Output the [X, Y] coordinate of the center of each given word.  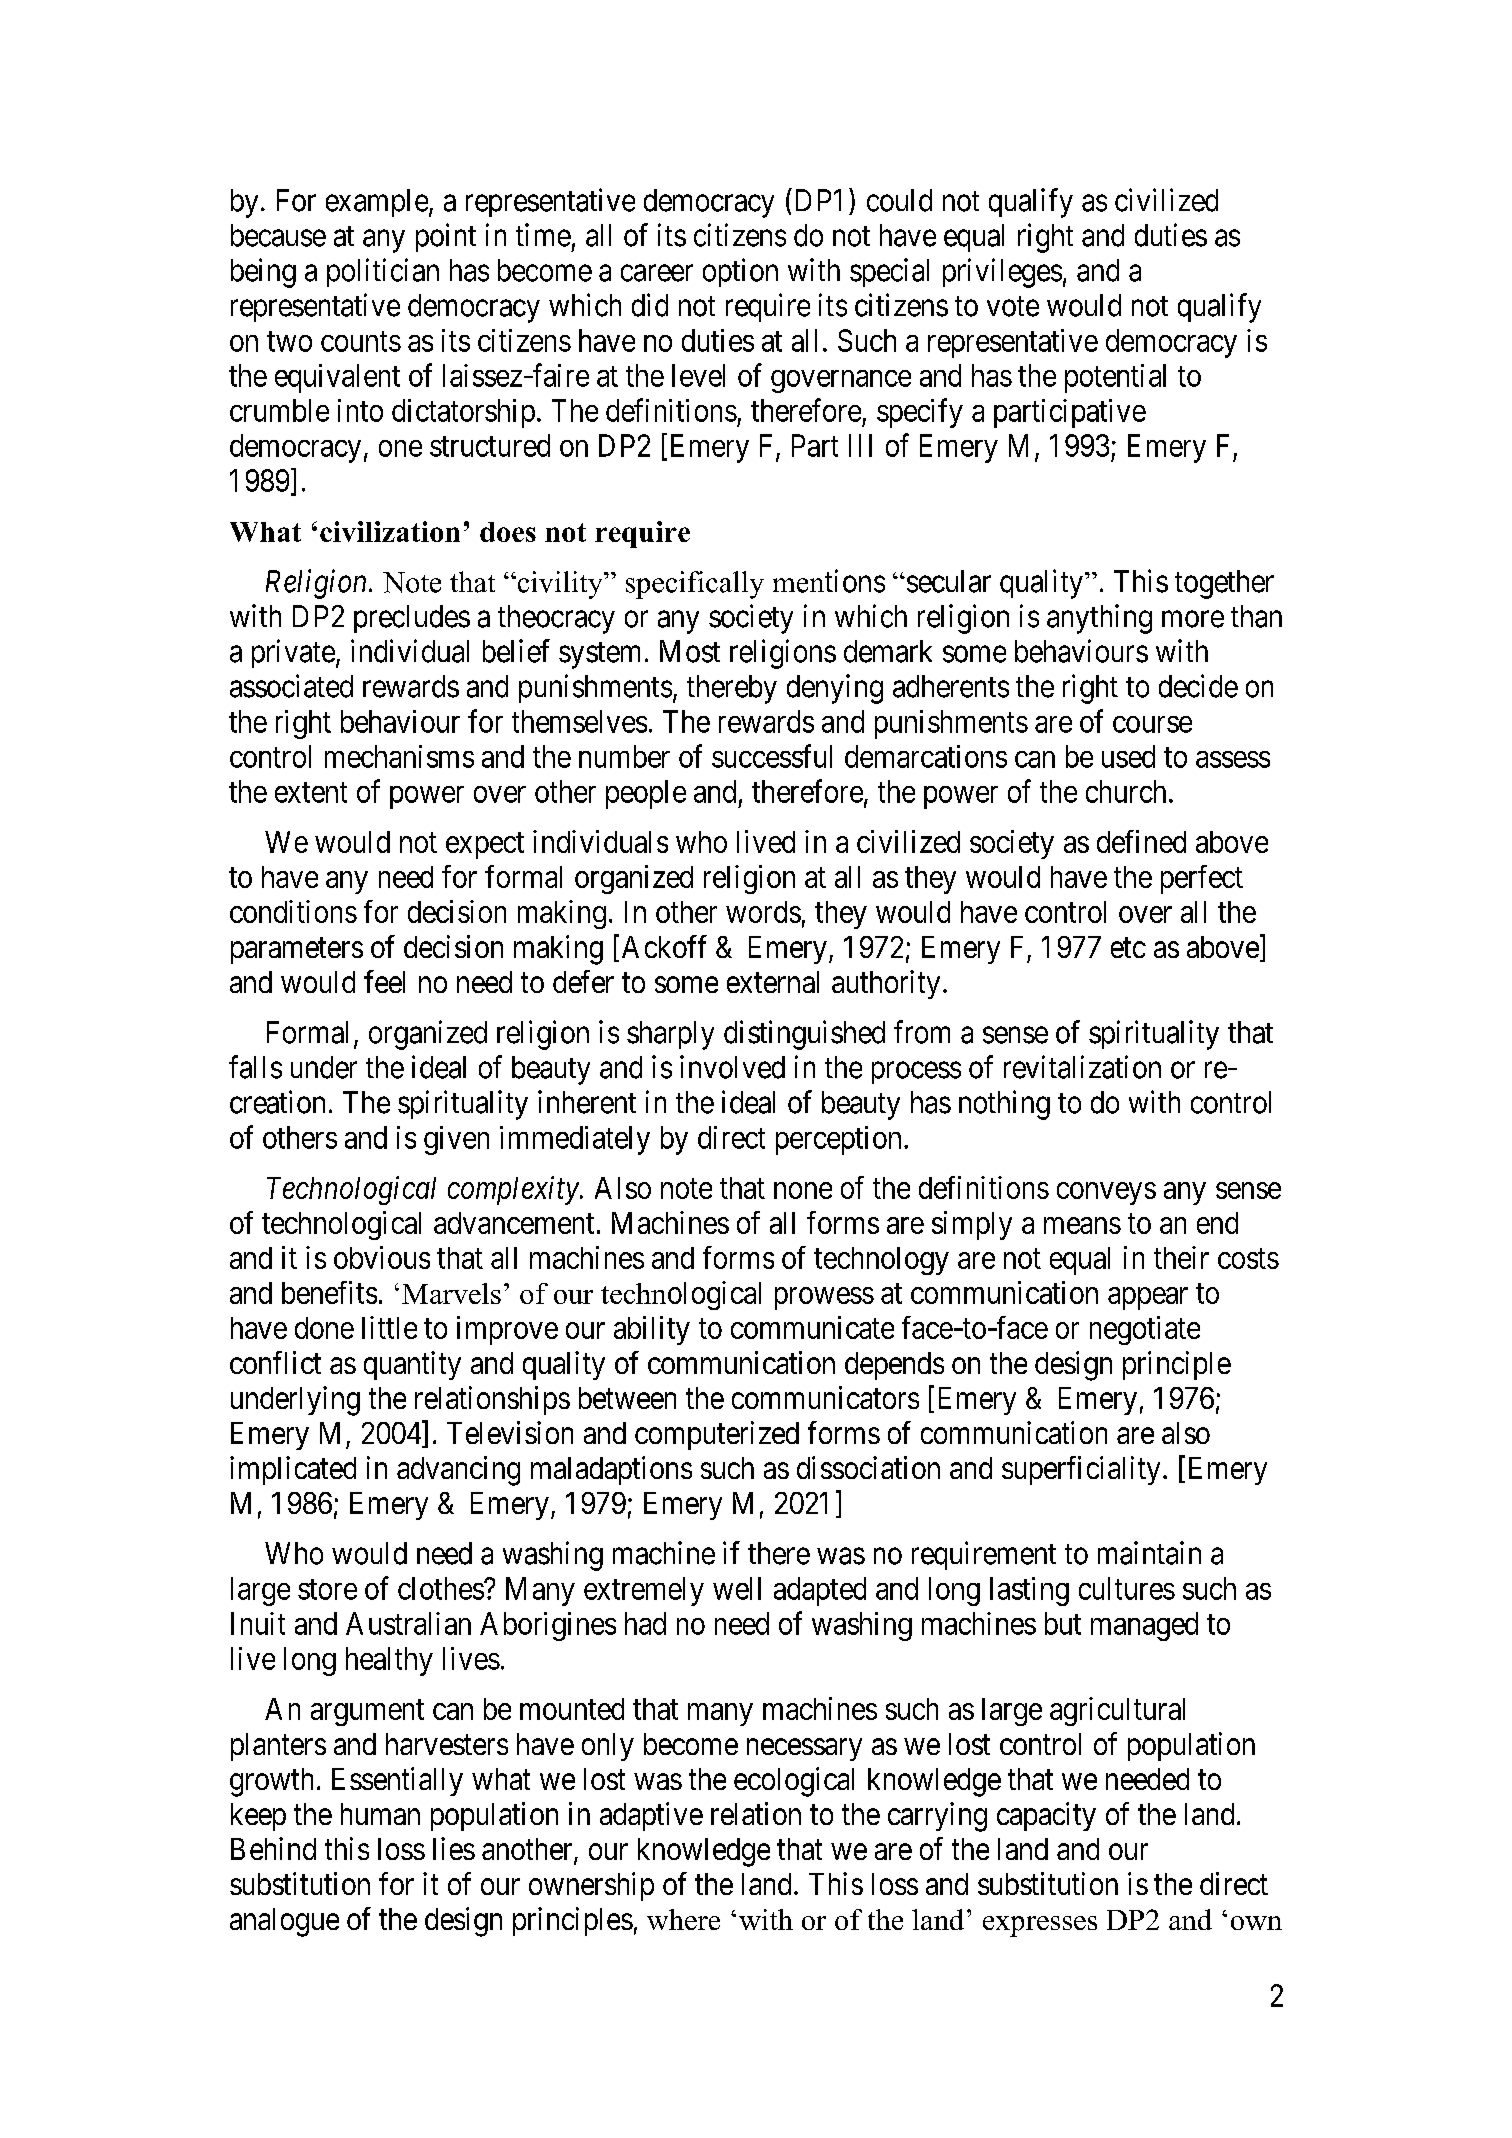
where [683, 1919]
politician [383, 272]
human [380, 1814]
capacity [1046, 1816]
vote [1013, 306]
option [740, 272]
